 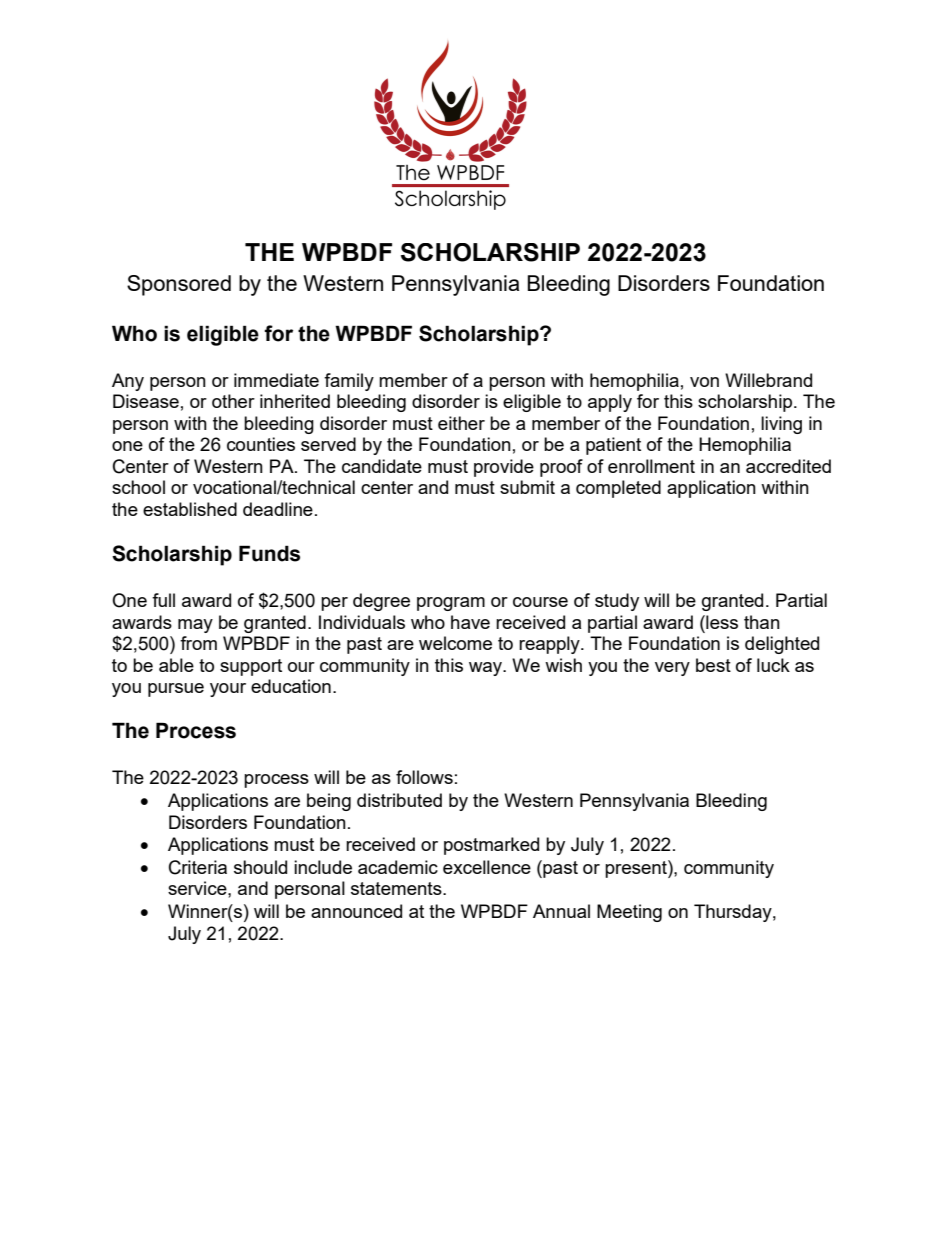 I want to click on your, so click(x=228, y=690).
